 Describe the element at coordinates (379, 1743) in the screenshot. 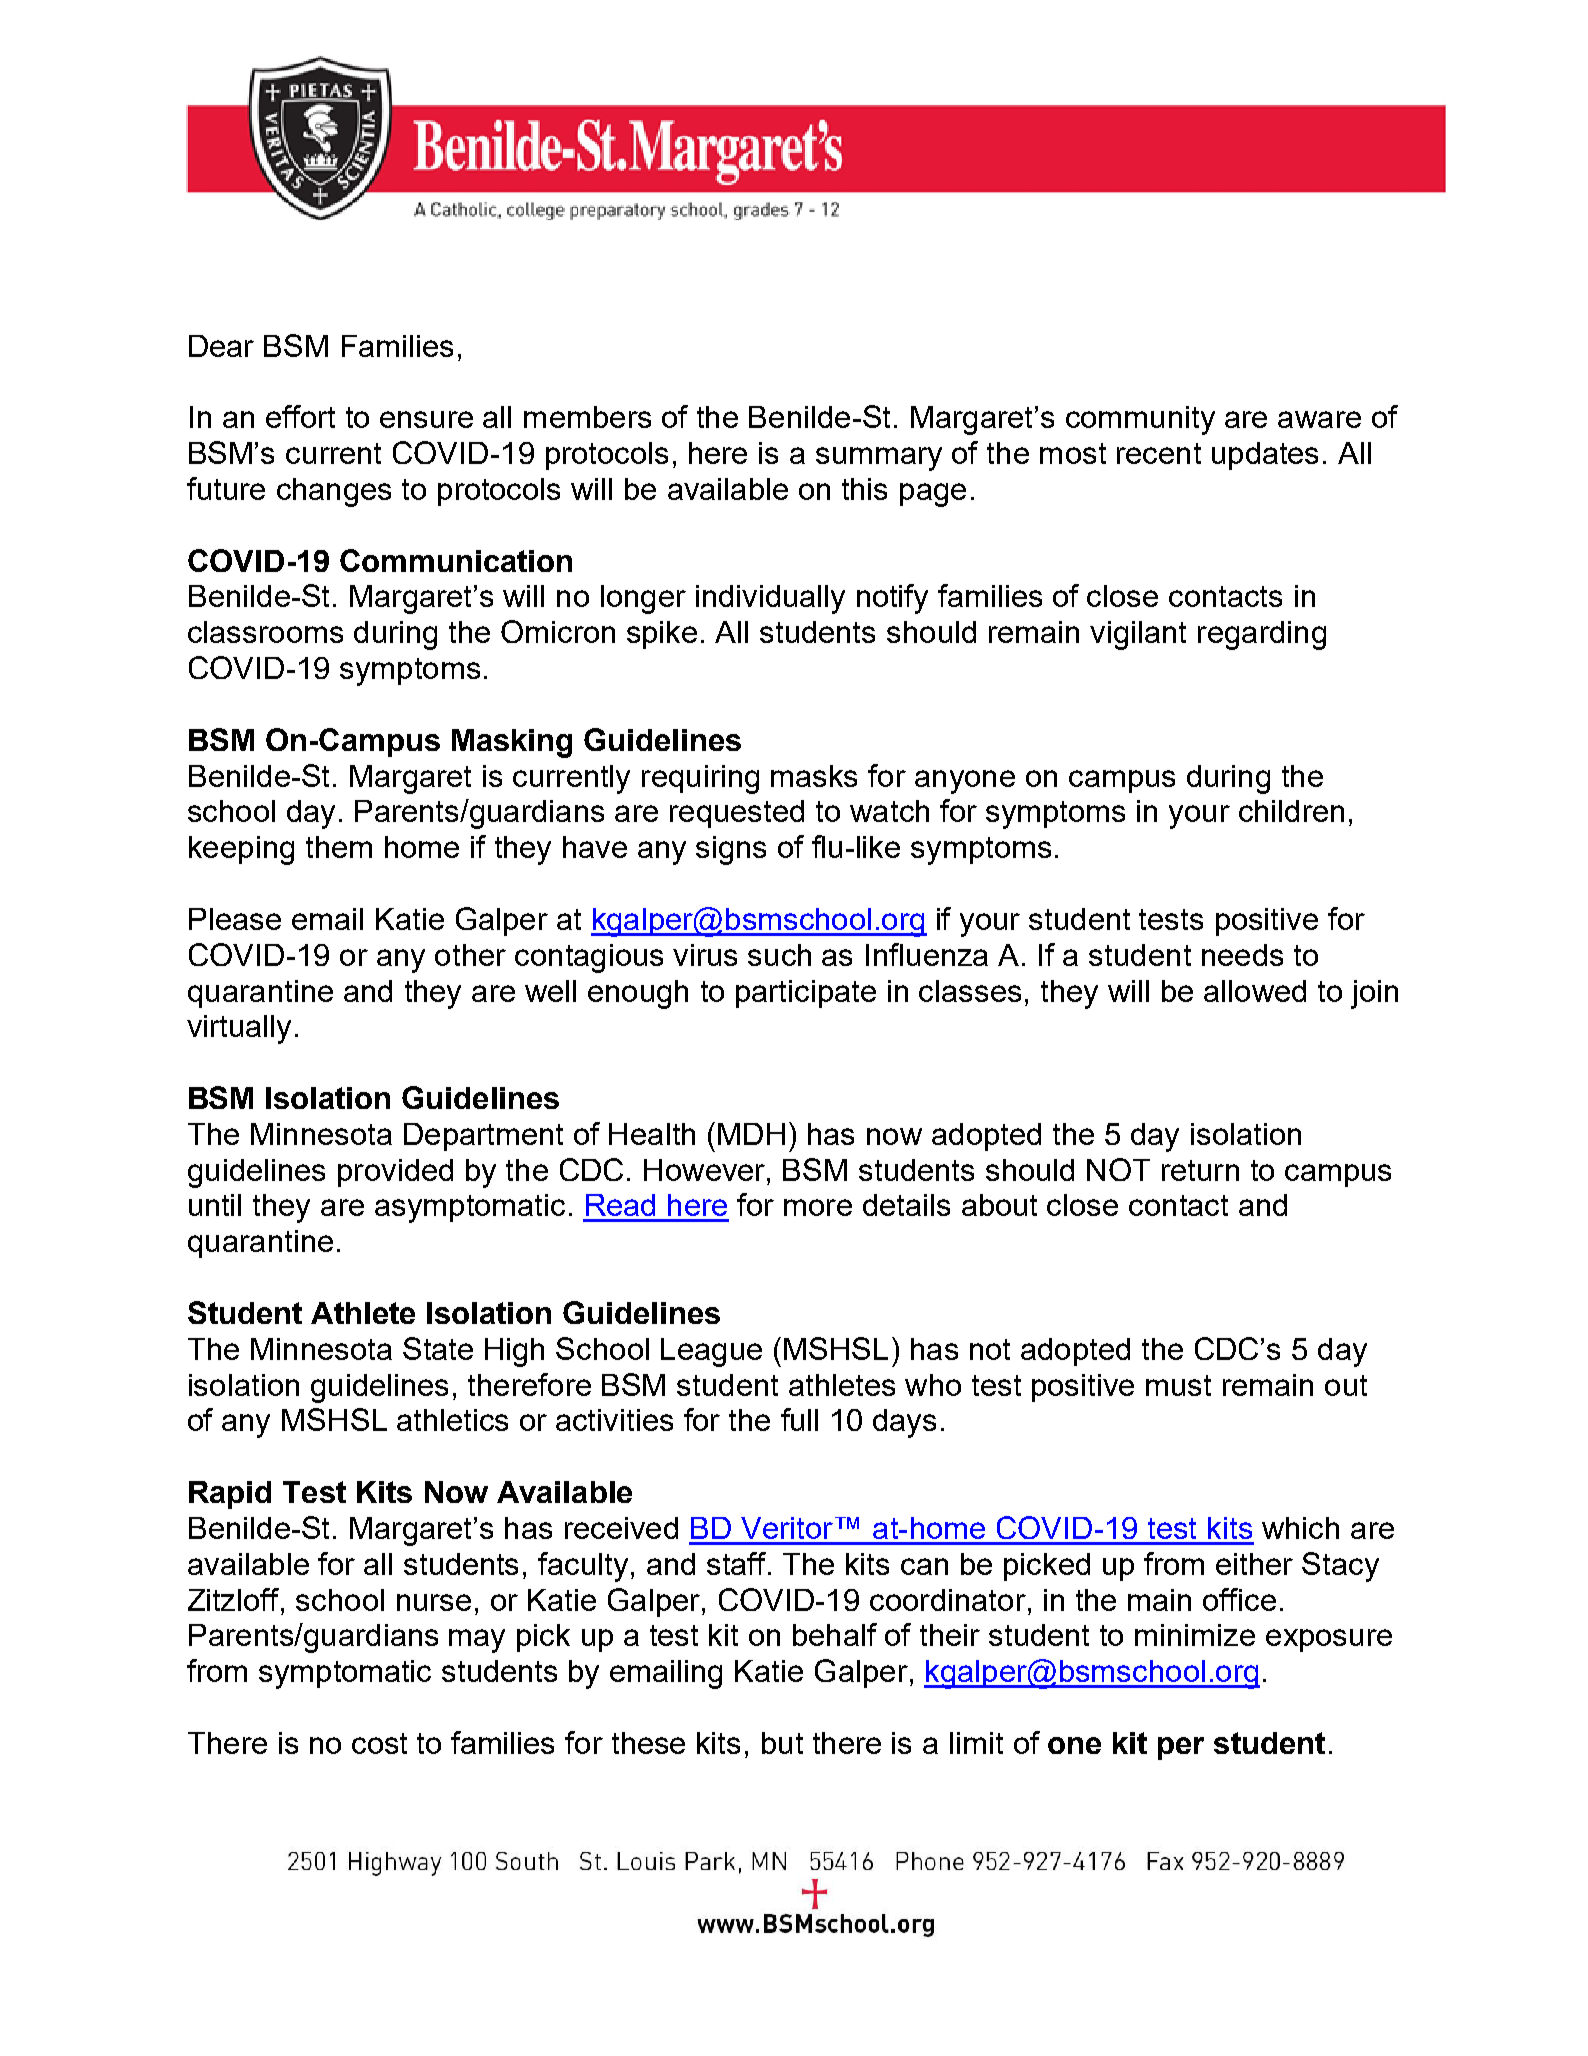

I see `cost` at that location.
